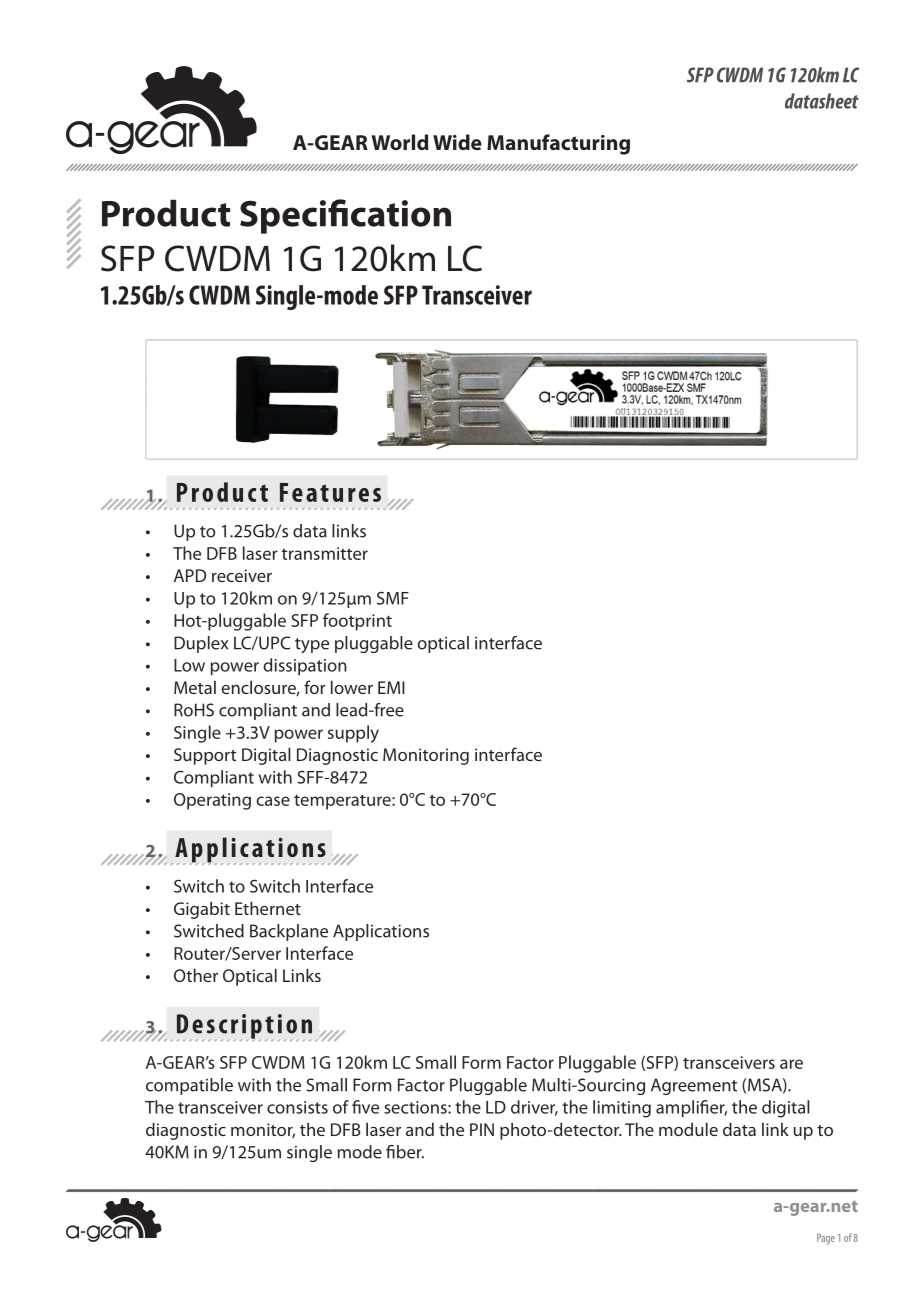 This screenshot has height=1308, width=924. What do you see at coordinates (482, 1129) in the screenshot?
I see `PIN` at bounding box center [482, 1129].
